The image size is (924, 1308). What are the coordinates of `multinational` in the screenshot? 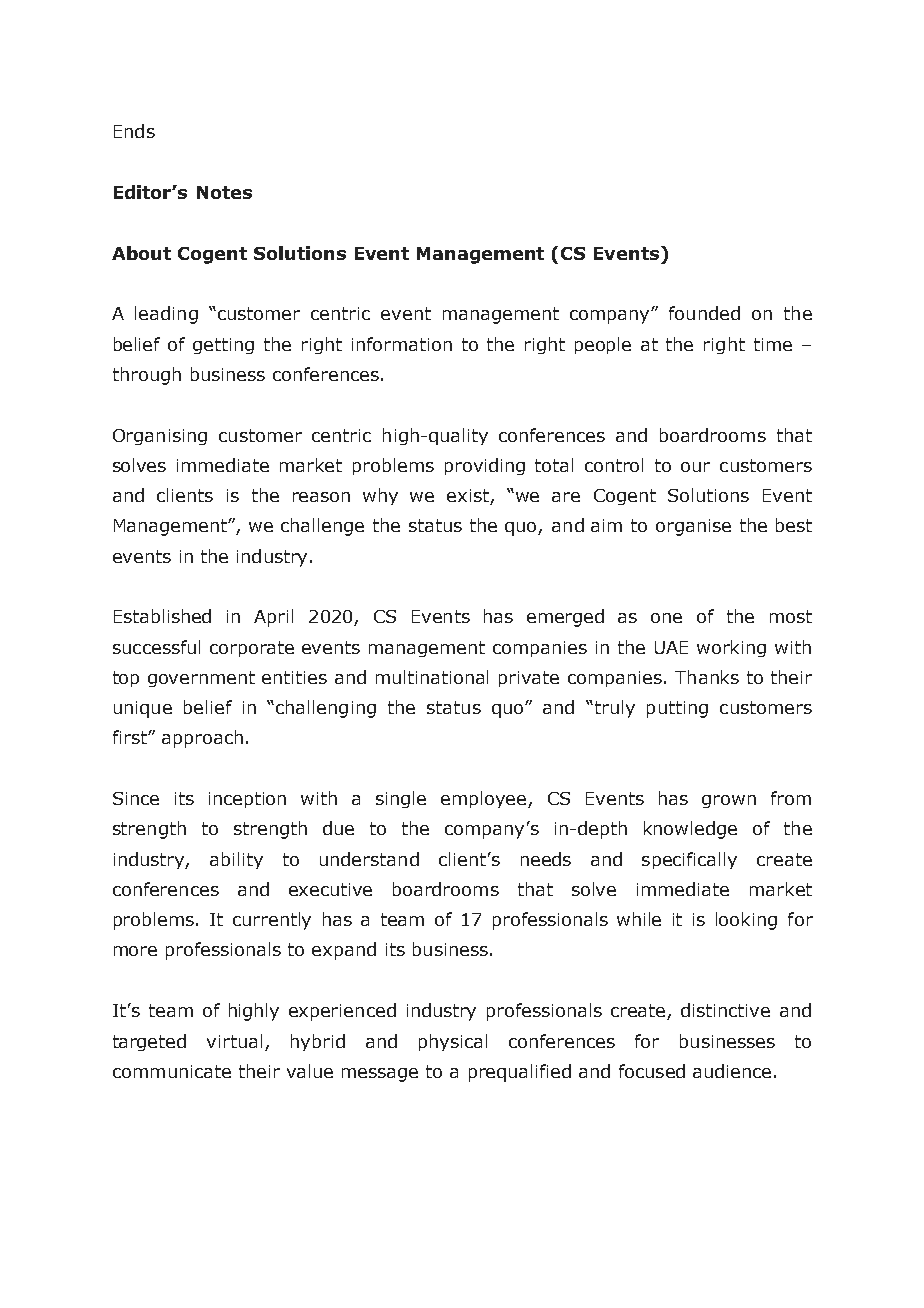 It's located at (432, 677).
